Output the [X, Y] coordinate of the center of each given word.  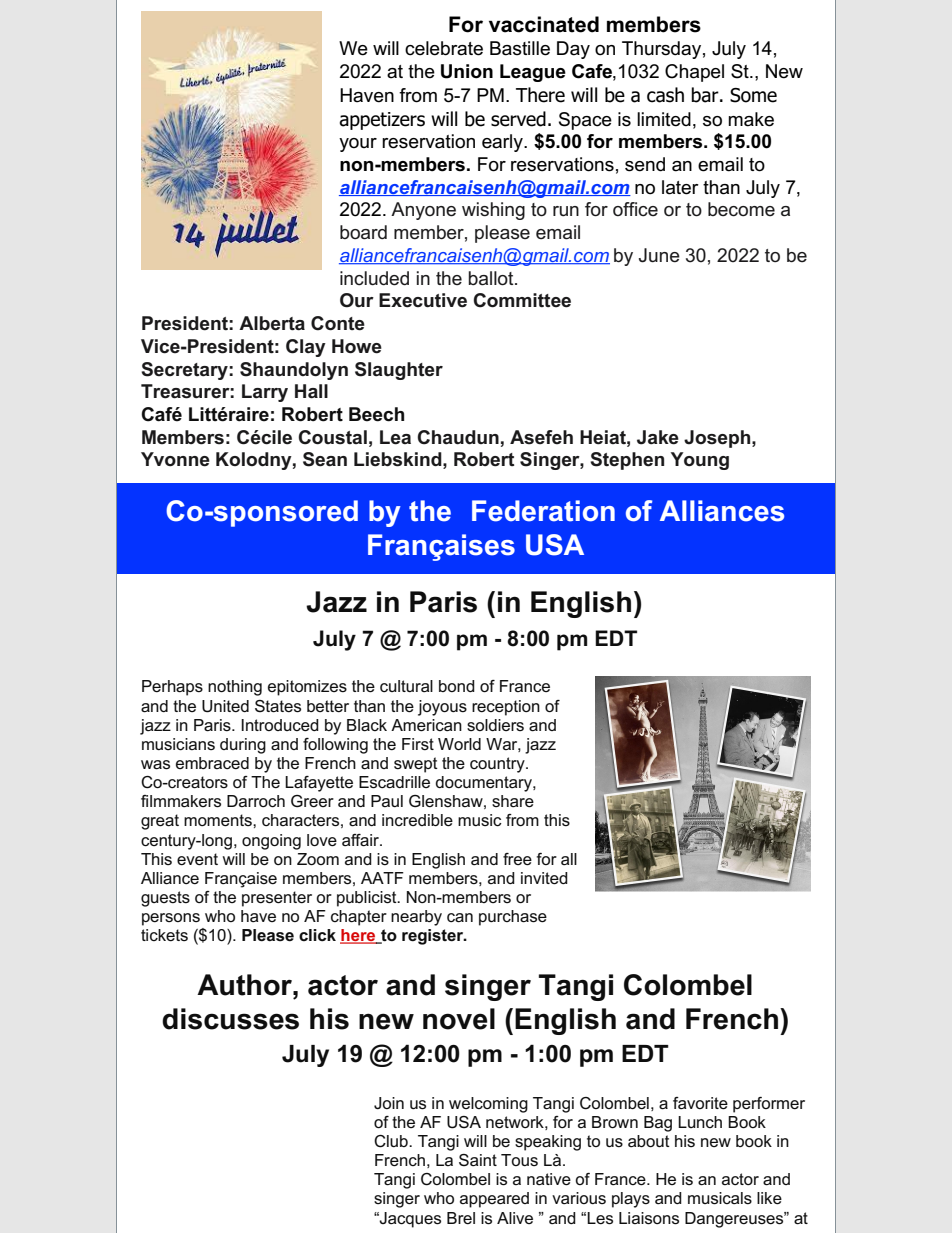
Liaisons [649, 1218]
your [358, 145]
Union [467, 71]
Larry [265, 393]
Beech [376, 414]
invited [544, 878]
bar [706, 95]
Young [700, 461]
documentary [484, 784]
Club [392, 1141]
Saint [478, 1160]
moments [219, 820]
